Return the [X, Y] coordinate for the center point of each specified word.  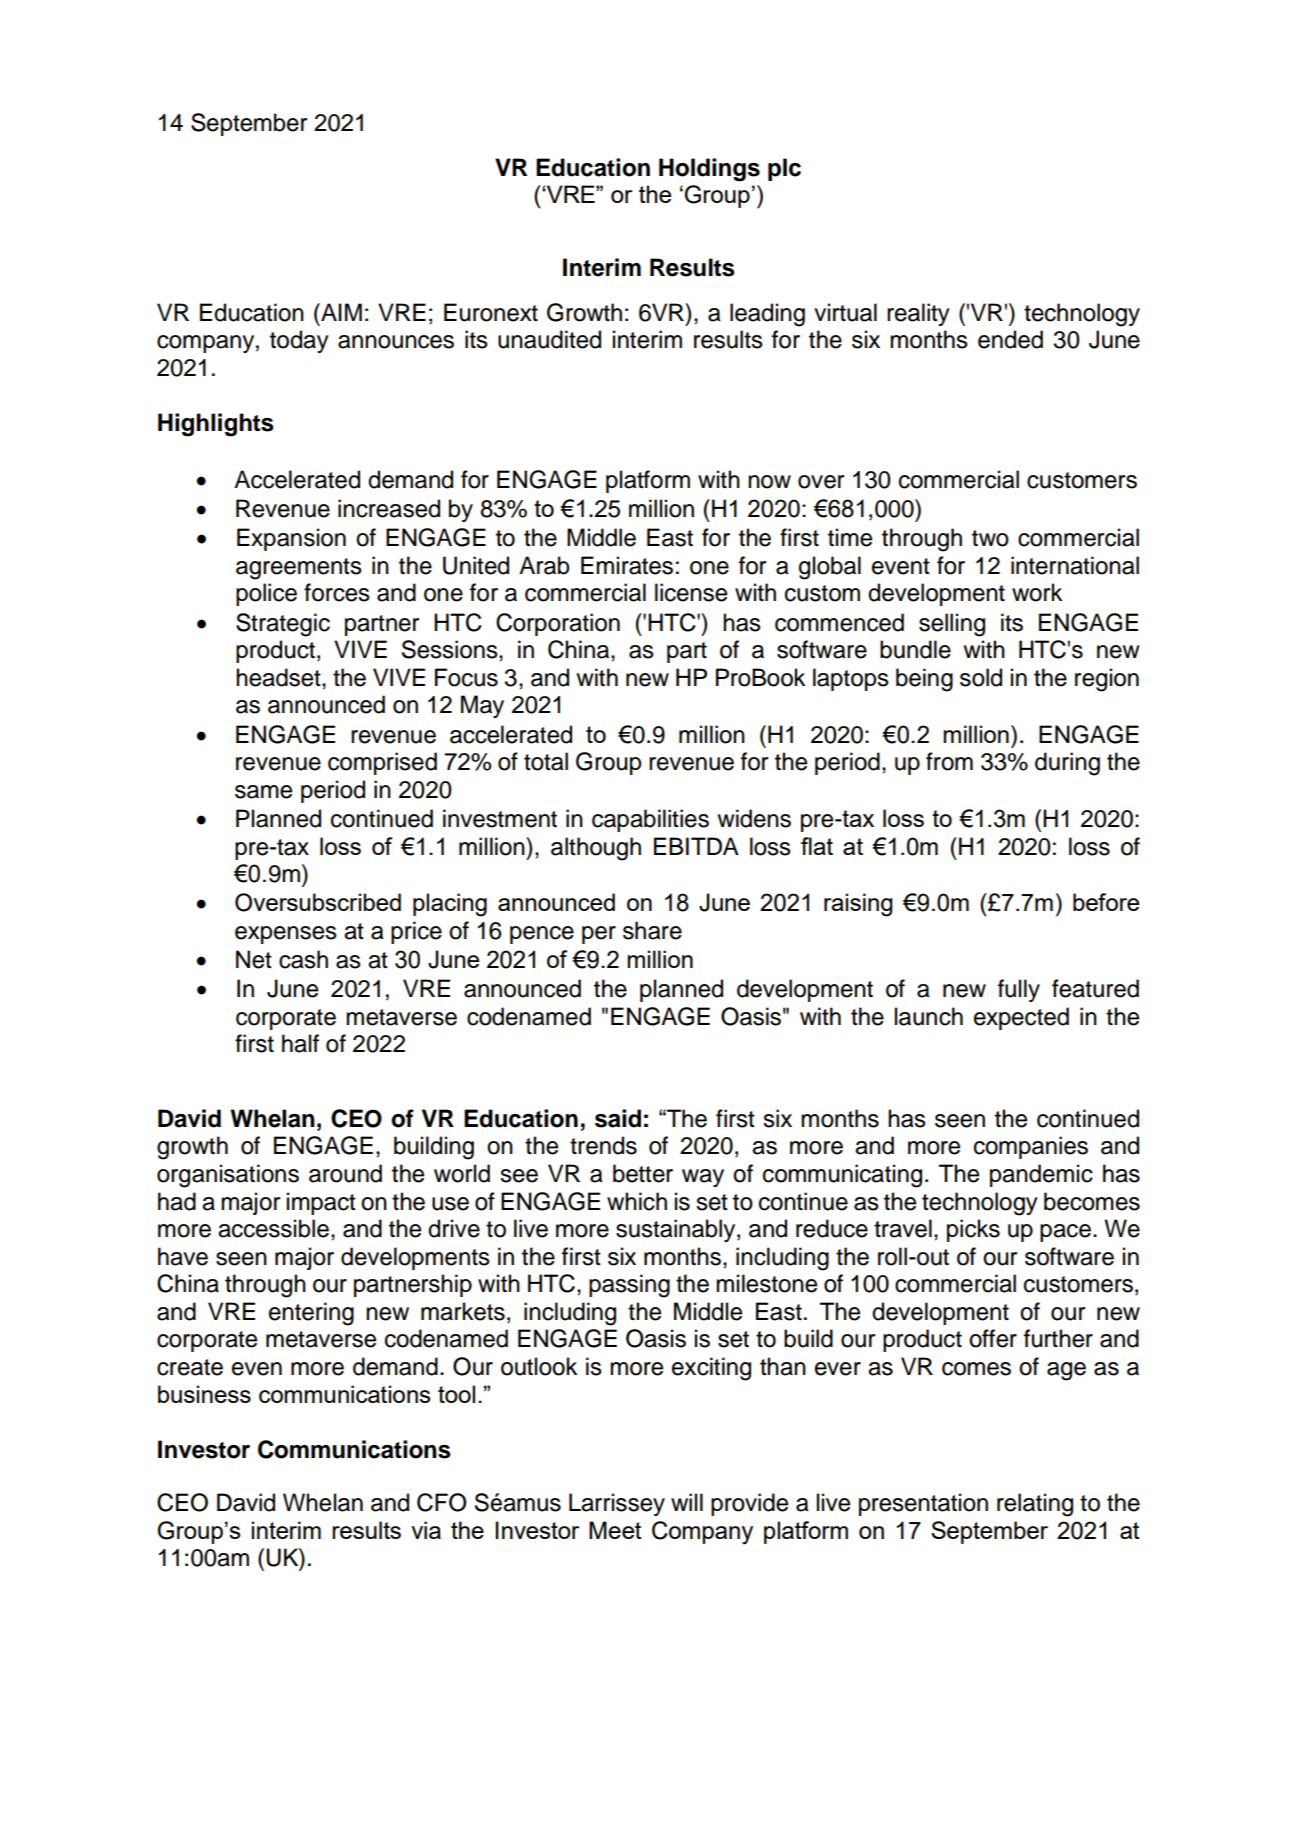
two [990, 538]
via [426, 1530]
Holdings [709, 170]
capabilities [650, 820]
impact [321, 1203]
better [643, 1173]
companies [1031, 1147]
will [687, 1502]
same [263, 792]
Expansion [291, 539]
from [949, 761]
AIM [340, 312]
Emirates [627, 565]
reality [918, 314]
